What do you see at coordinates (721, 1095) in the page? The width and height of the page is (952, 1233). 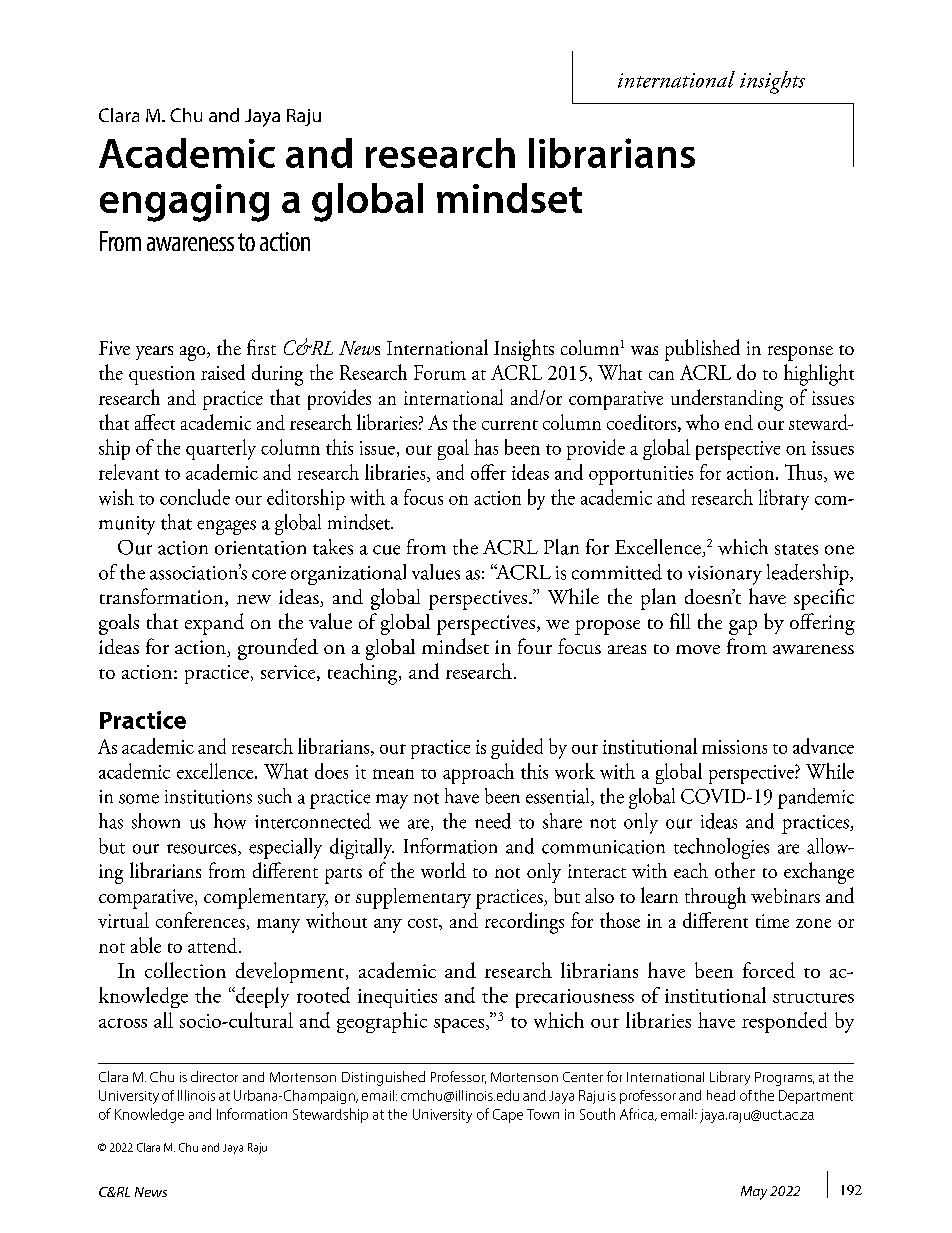 I see `head` at bounding box center [721, 1095].
